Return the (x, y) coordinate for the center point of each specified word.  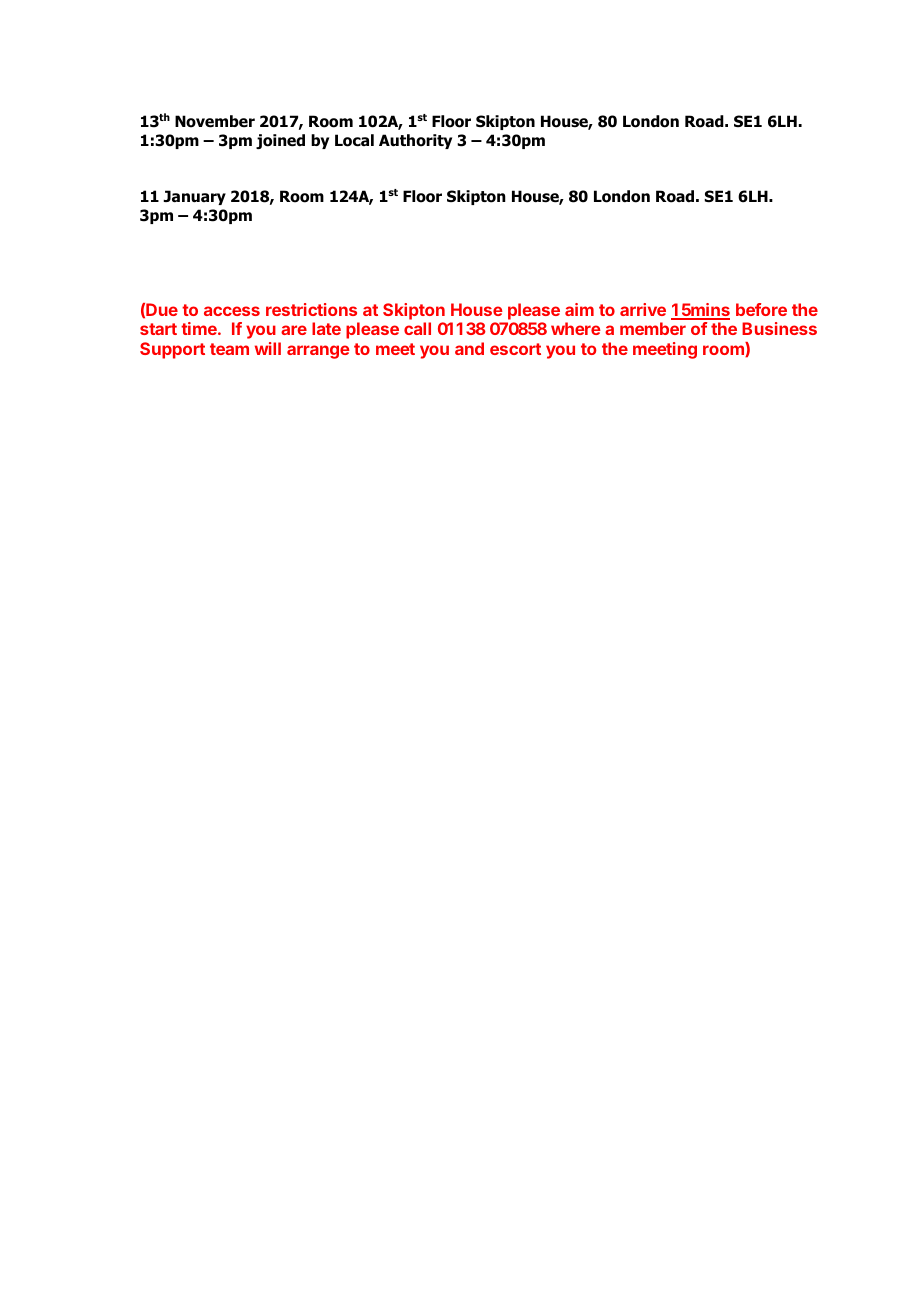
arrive (643, 309)
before (761, 309)
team (229, 349)
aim (579, 309)
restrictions (311, 309)
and (469, 348)
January (194, 197)
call (417, 328)
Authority (415, 141)
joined (280, 141)
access (232, 311)
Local (354, 140)
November (215, 121)
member (653, 328)
